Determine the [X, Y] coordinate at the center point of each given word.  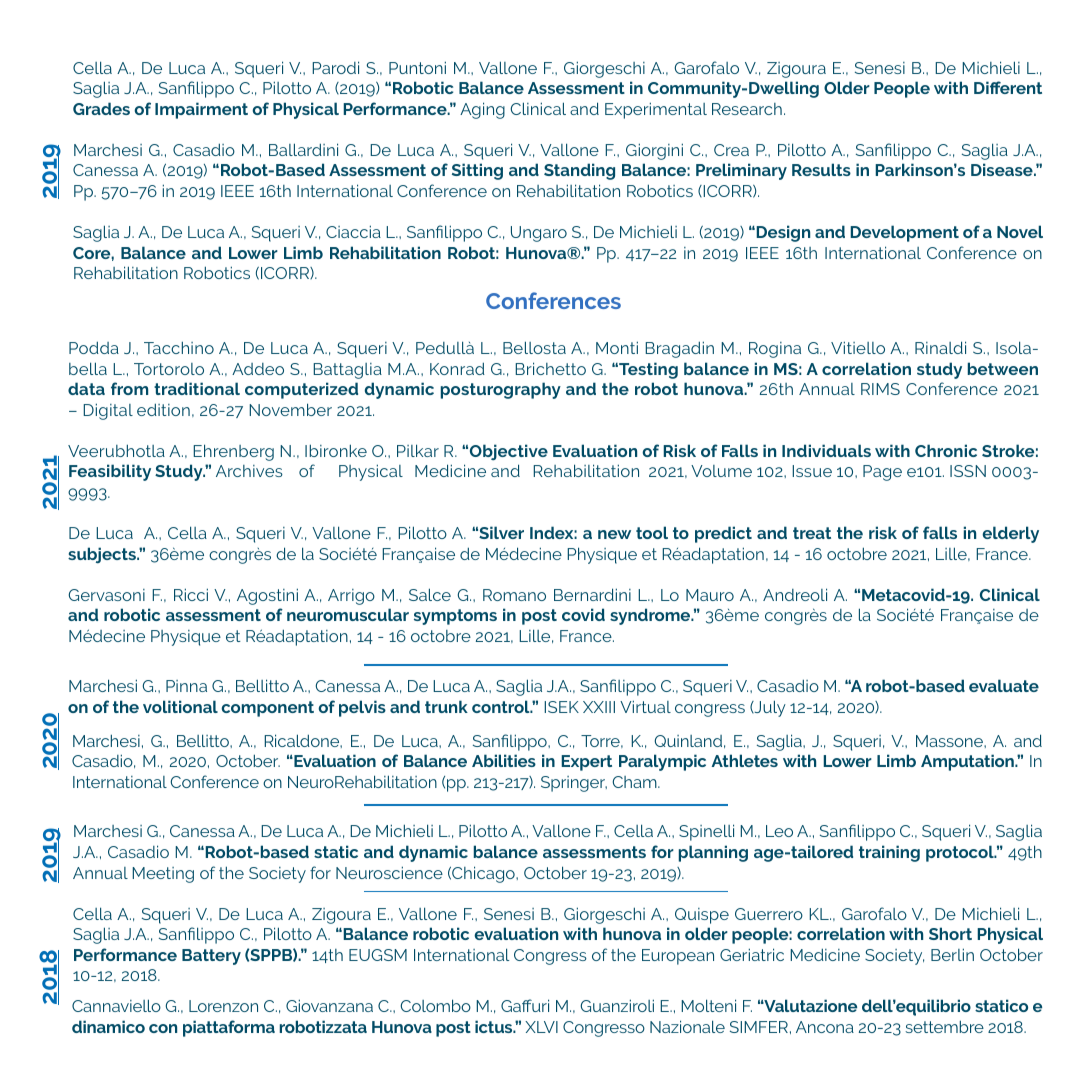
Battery [211, 957]
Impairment [201, 110]
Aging [482, 110]
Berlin [952, 954]
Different [1008, 87]
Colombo [436, 1005]
